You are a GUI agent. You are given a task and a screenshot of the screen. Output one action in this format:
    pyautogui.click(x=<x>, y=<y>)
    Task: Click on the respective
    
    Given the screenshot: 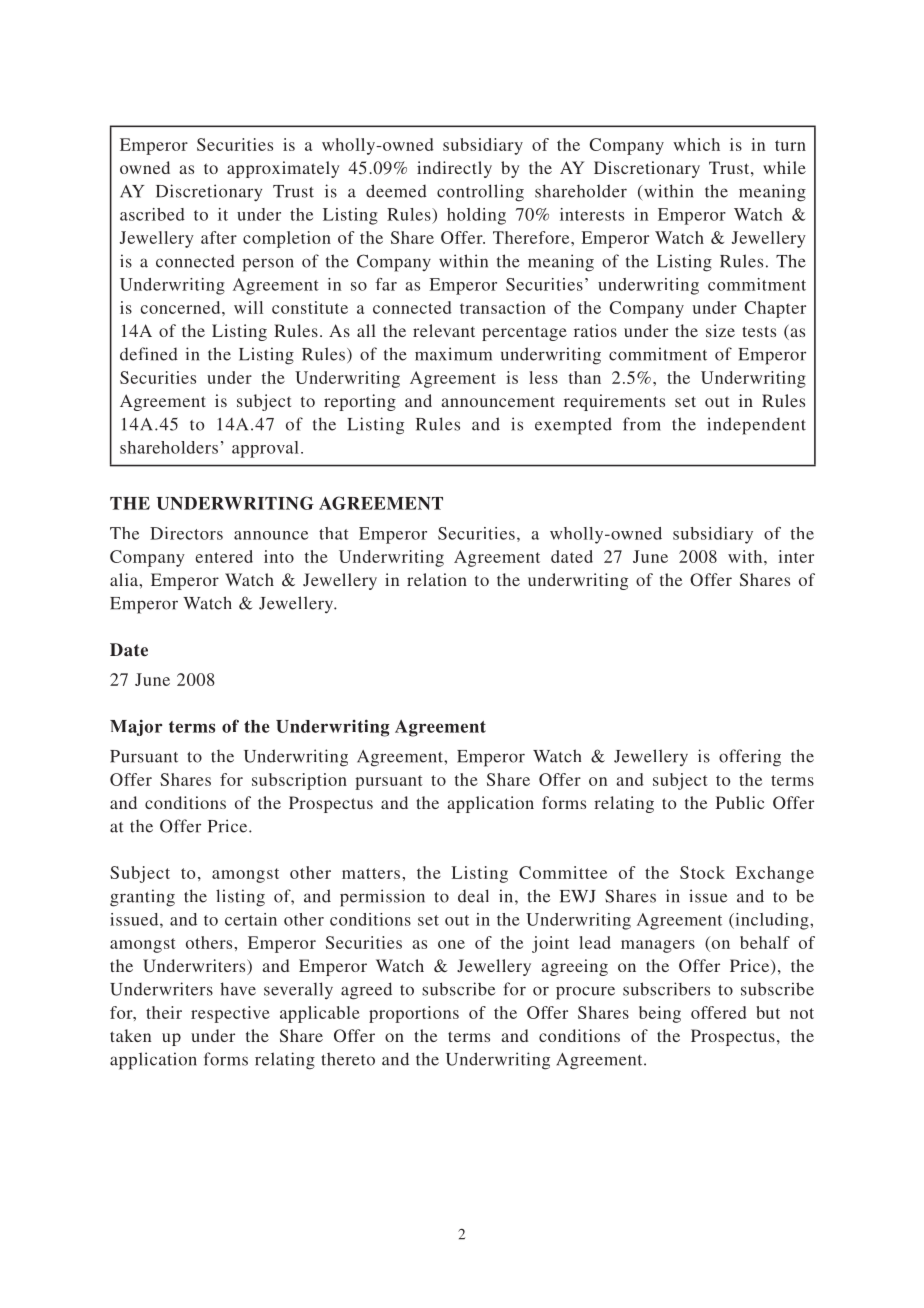 What is the action you would take?
    pyautogui.click(x=230, y=1014)
